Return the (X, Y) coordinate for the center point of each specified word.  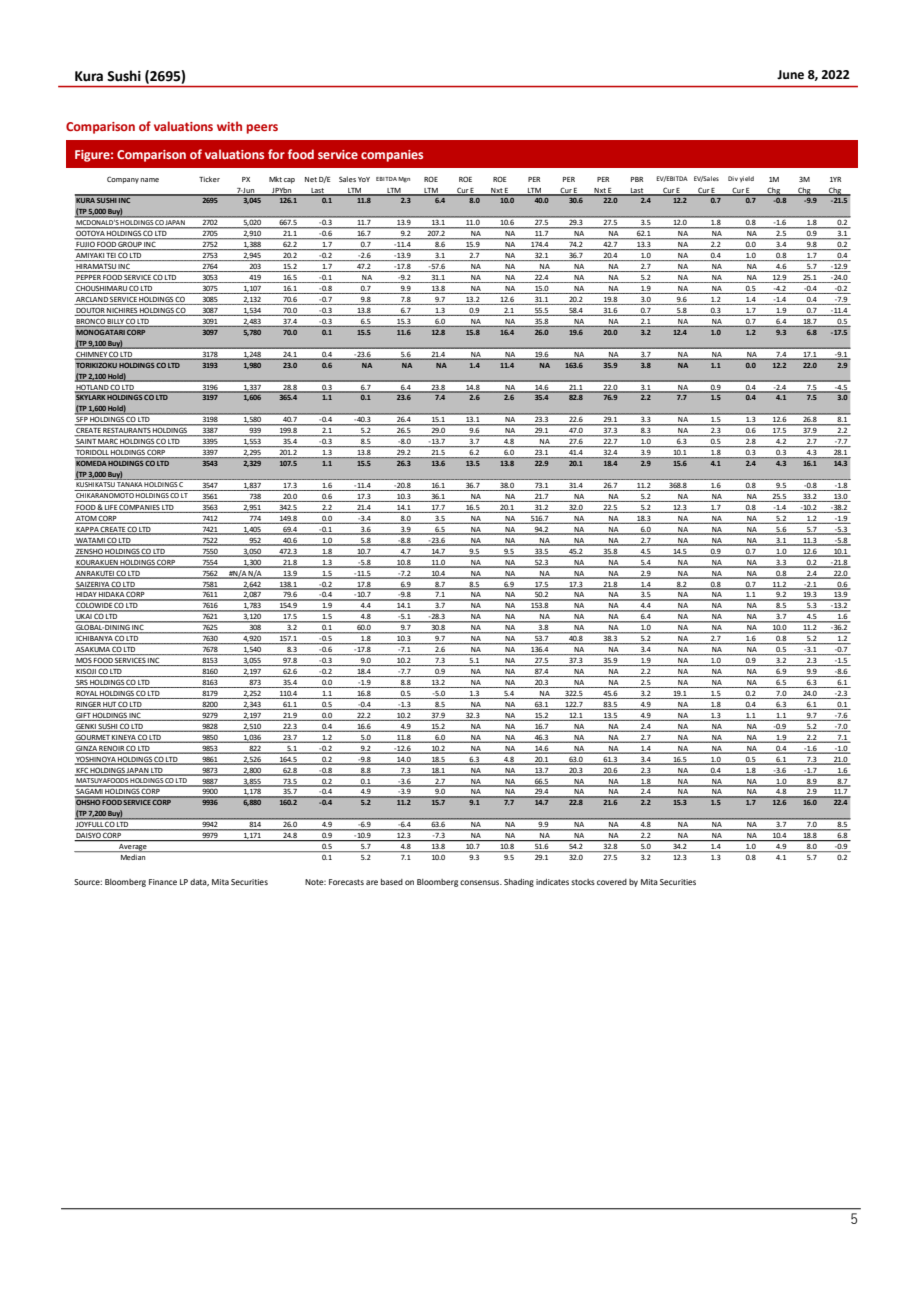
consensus (481, 882)
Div (733, 178)
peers (262, 129)
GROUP (130, 246)
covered (612, 882)
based (392, 882)
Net (311, 179)
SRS (82, 684)
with (229, 126)
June (790, 75)
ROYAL (87, 694)
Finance (163, 882)
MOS (83, 661)
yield (747, 179)
